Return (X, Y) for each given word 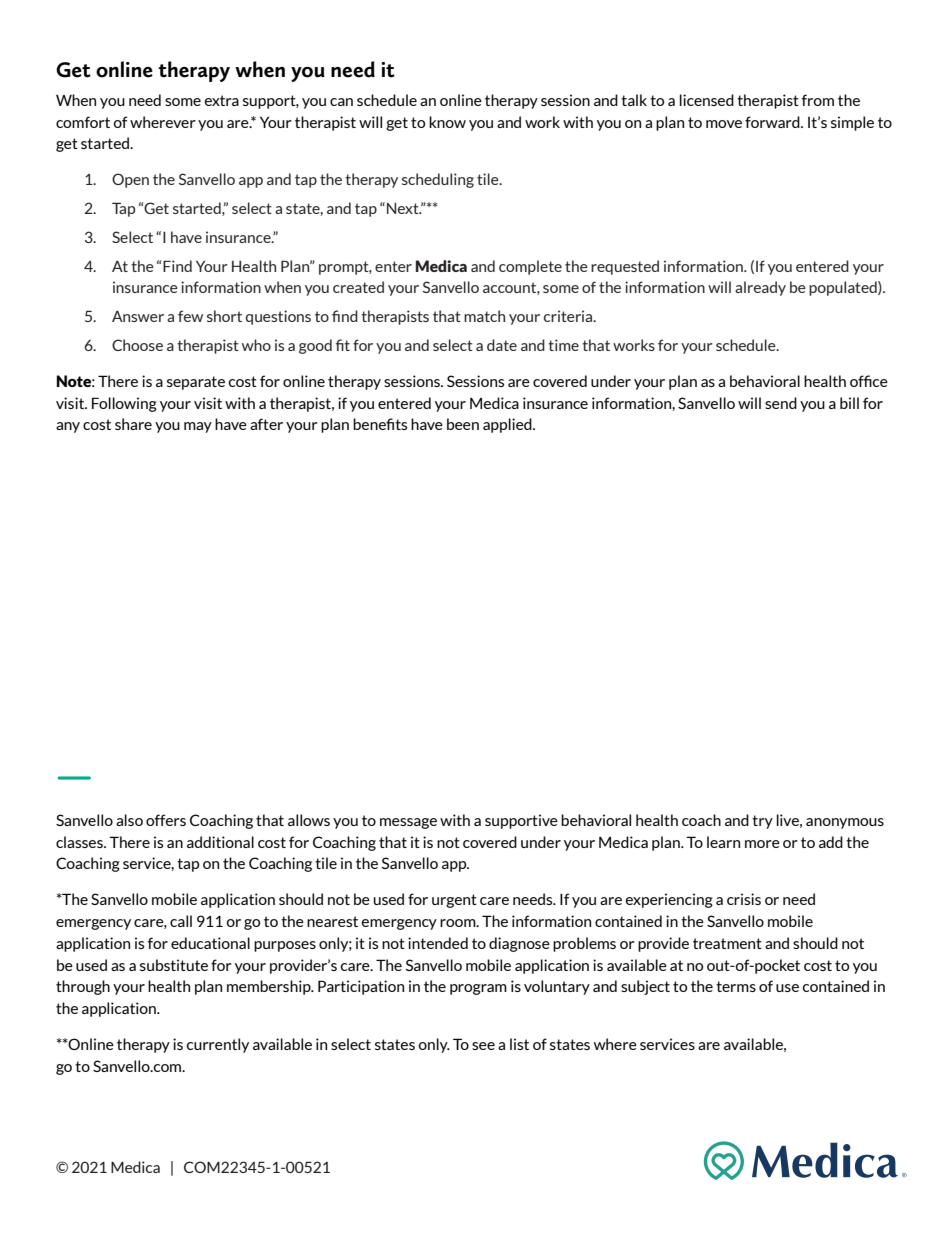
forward (773, 122)
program (478, 989)
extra (222, 100)
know (447, 122)
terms (736, 986)
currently (218, 1045)
